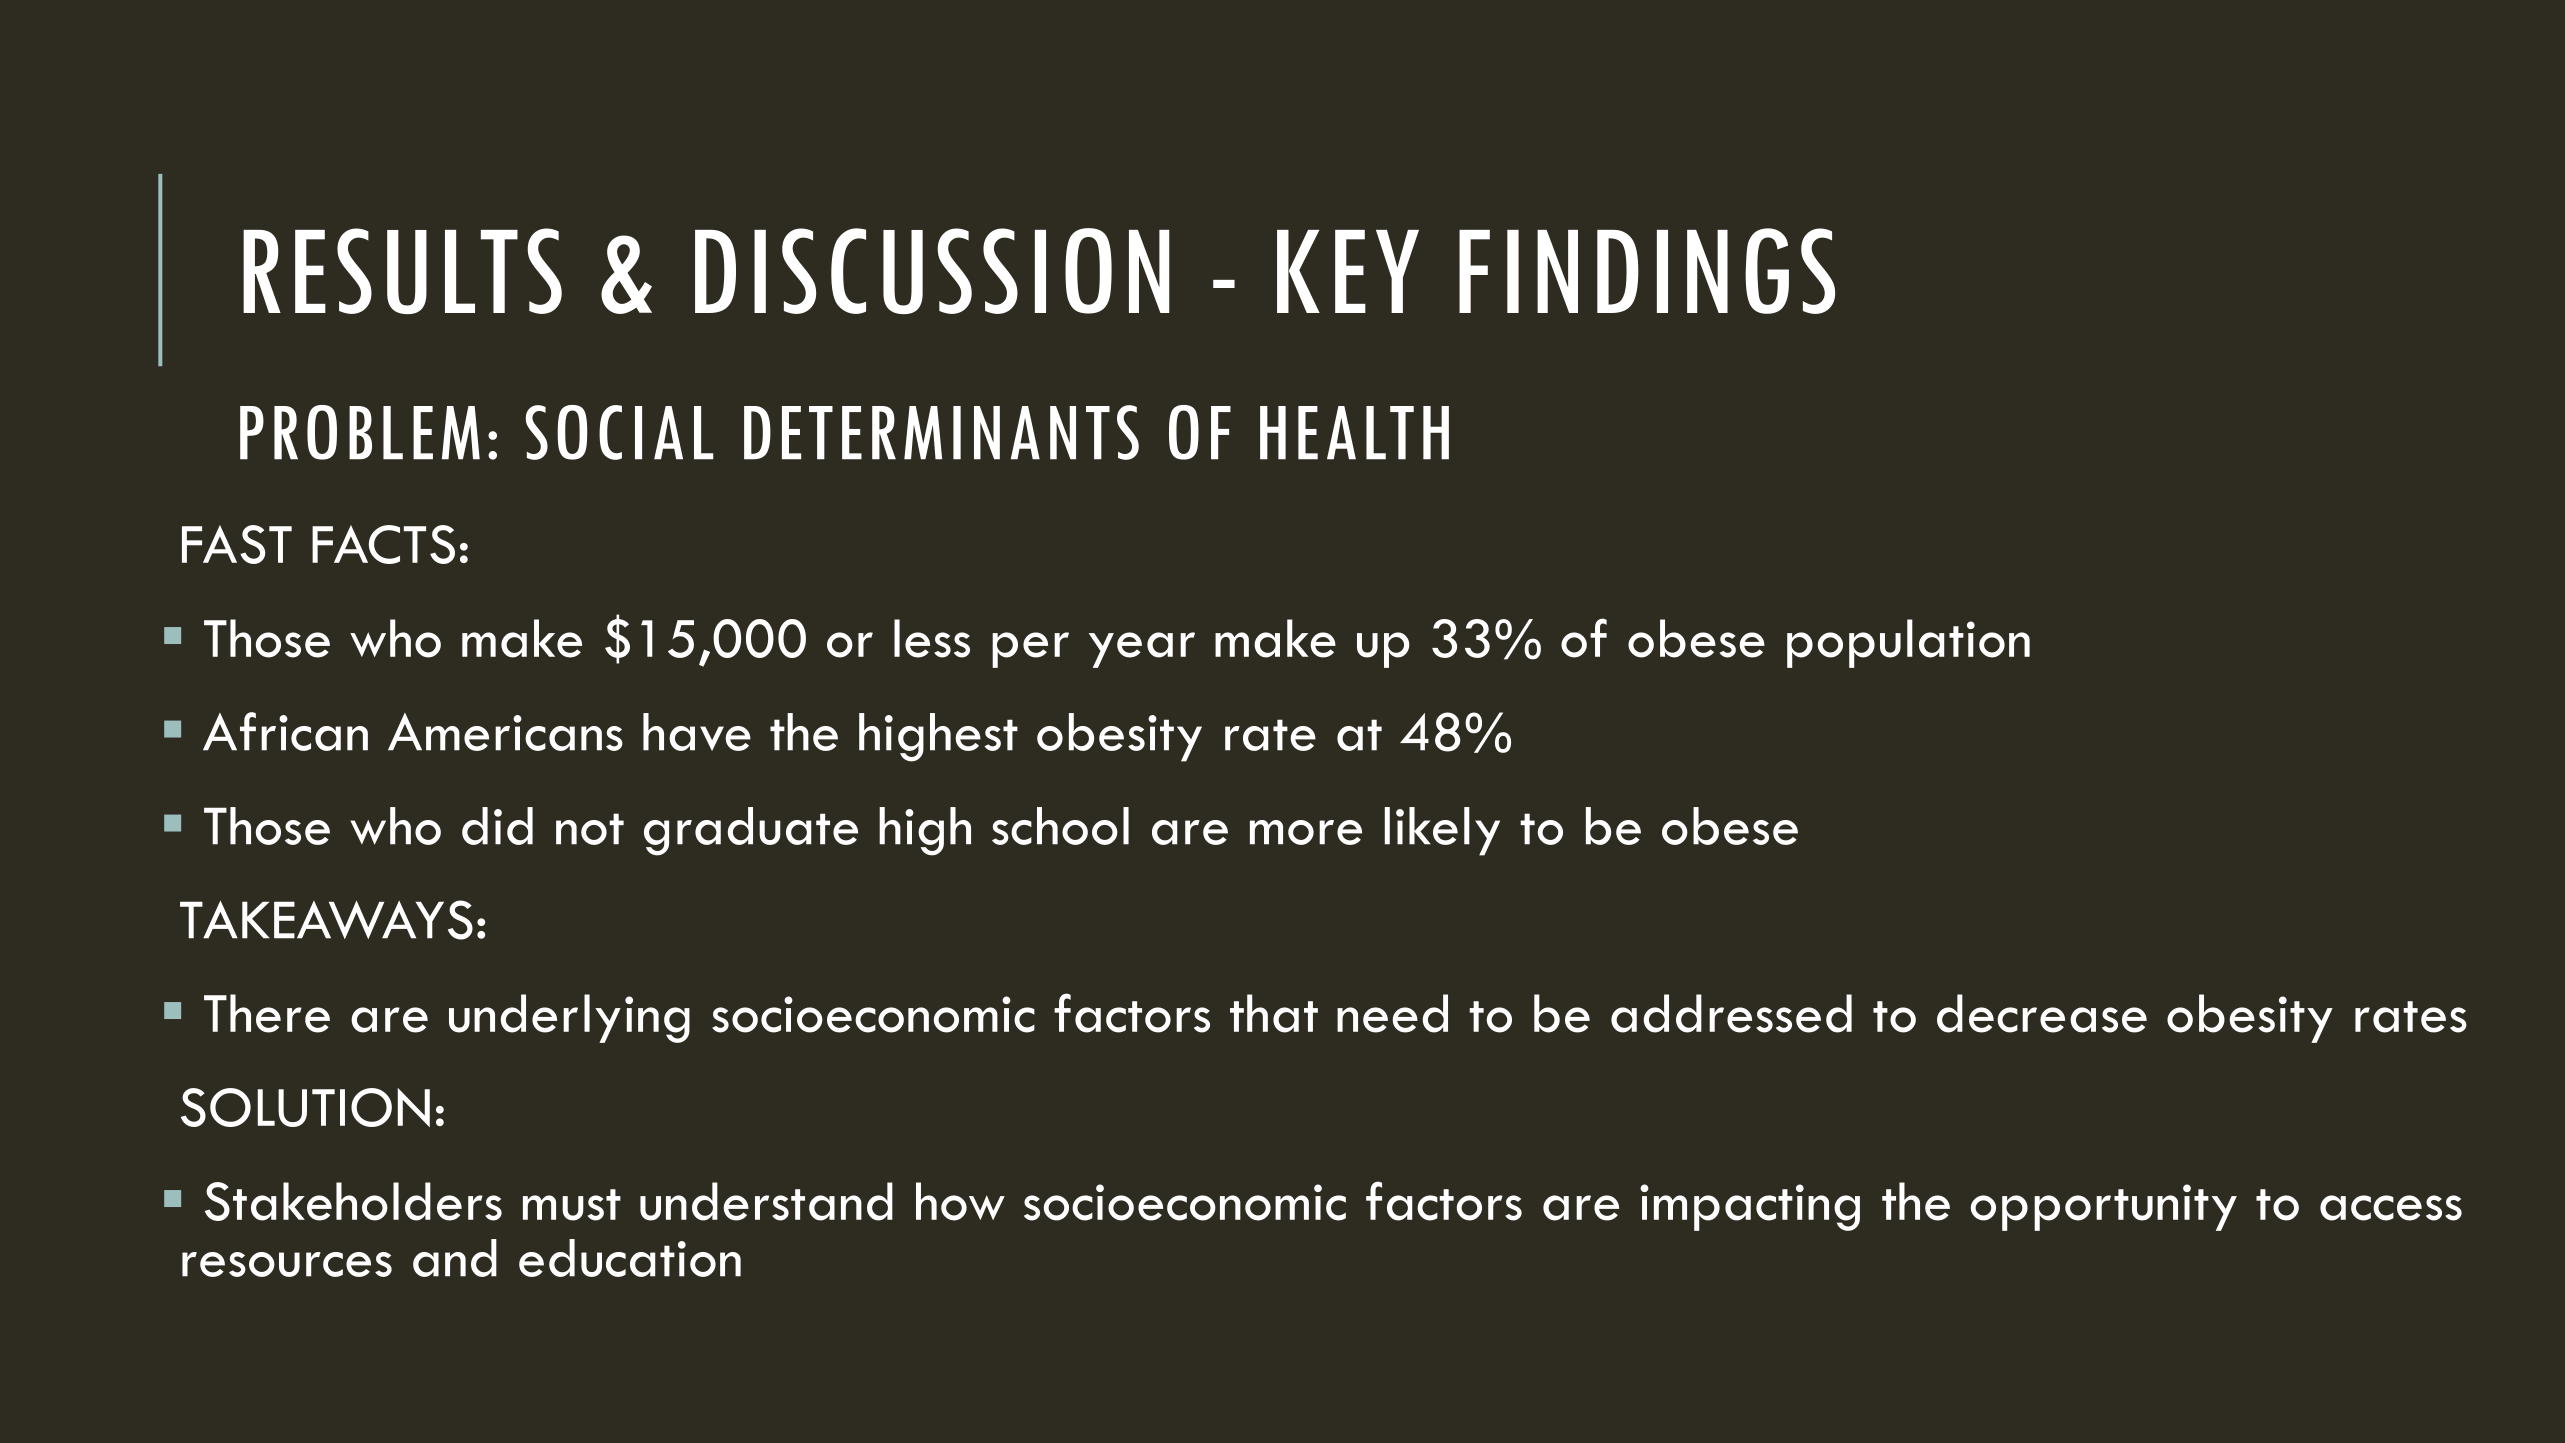 The width and height of the screenshot is (2565, 1443). What do you see at coordinates (402, 271) in the screenshot?
I see `RESULTS` at bounding box center [402, 271].
